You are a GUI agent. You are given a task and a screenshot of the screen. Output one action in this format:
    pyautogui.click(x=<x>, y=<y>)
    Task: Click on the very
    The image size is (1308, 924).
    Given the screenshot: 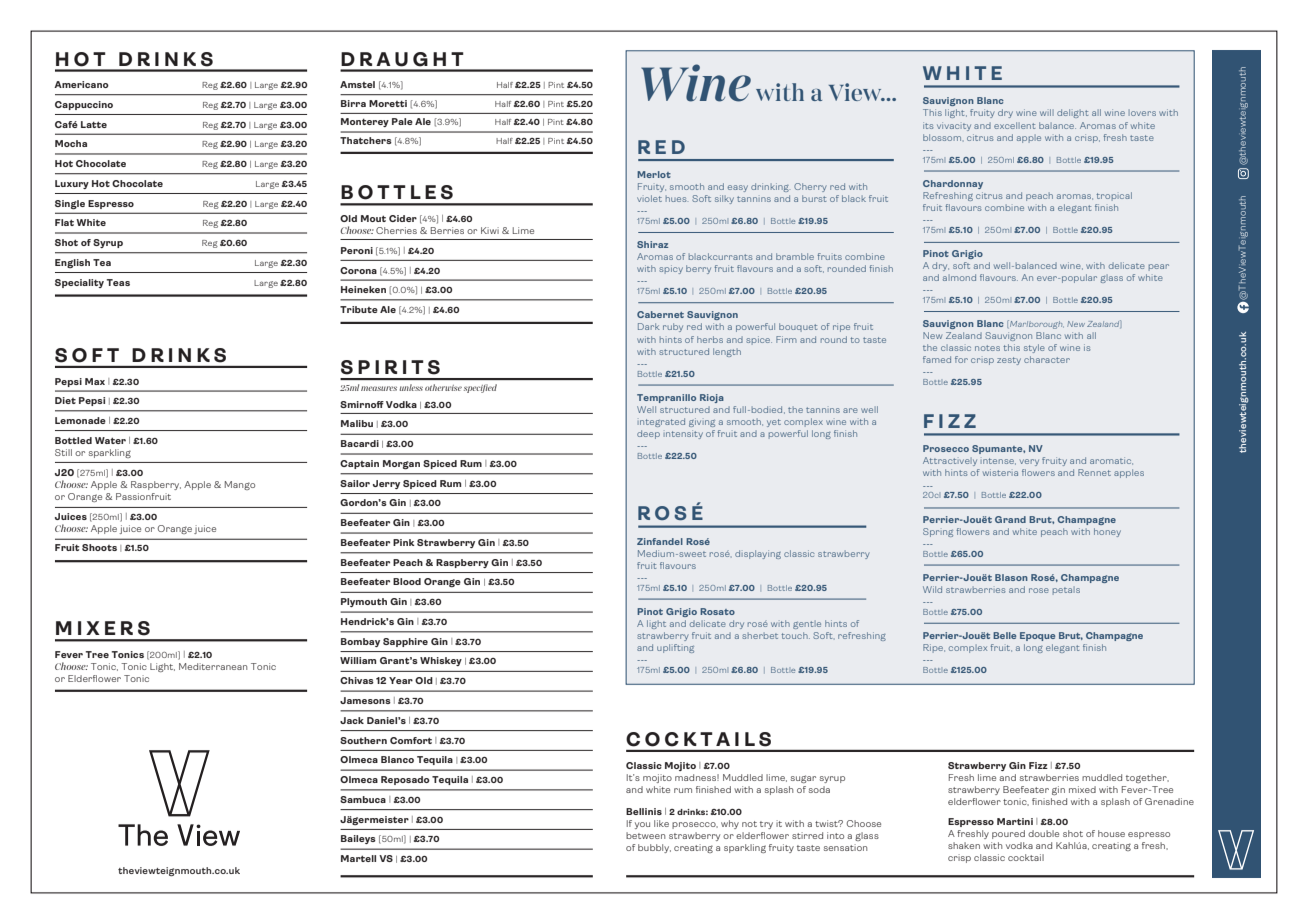 What is the action you would take?
    pyautogui.click(x=1029, y=462)
